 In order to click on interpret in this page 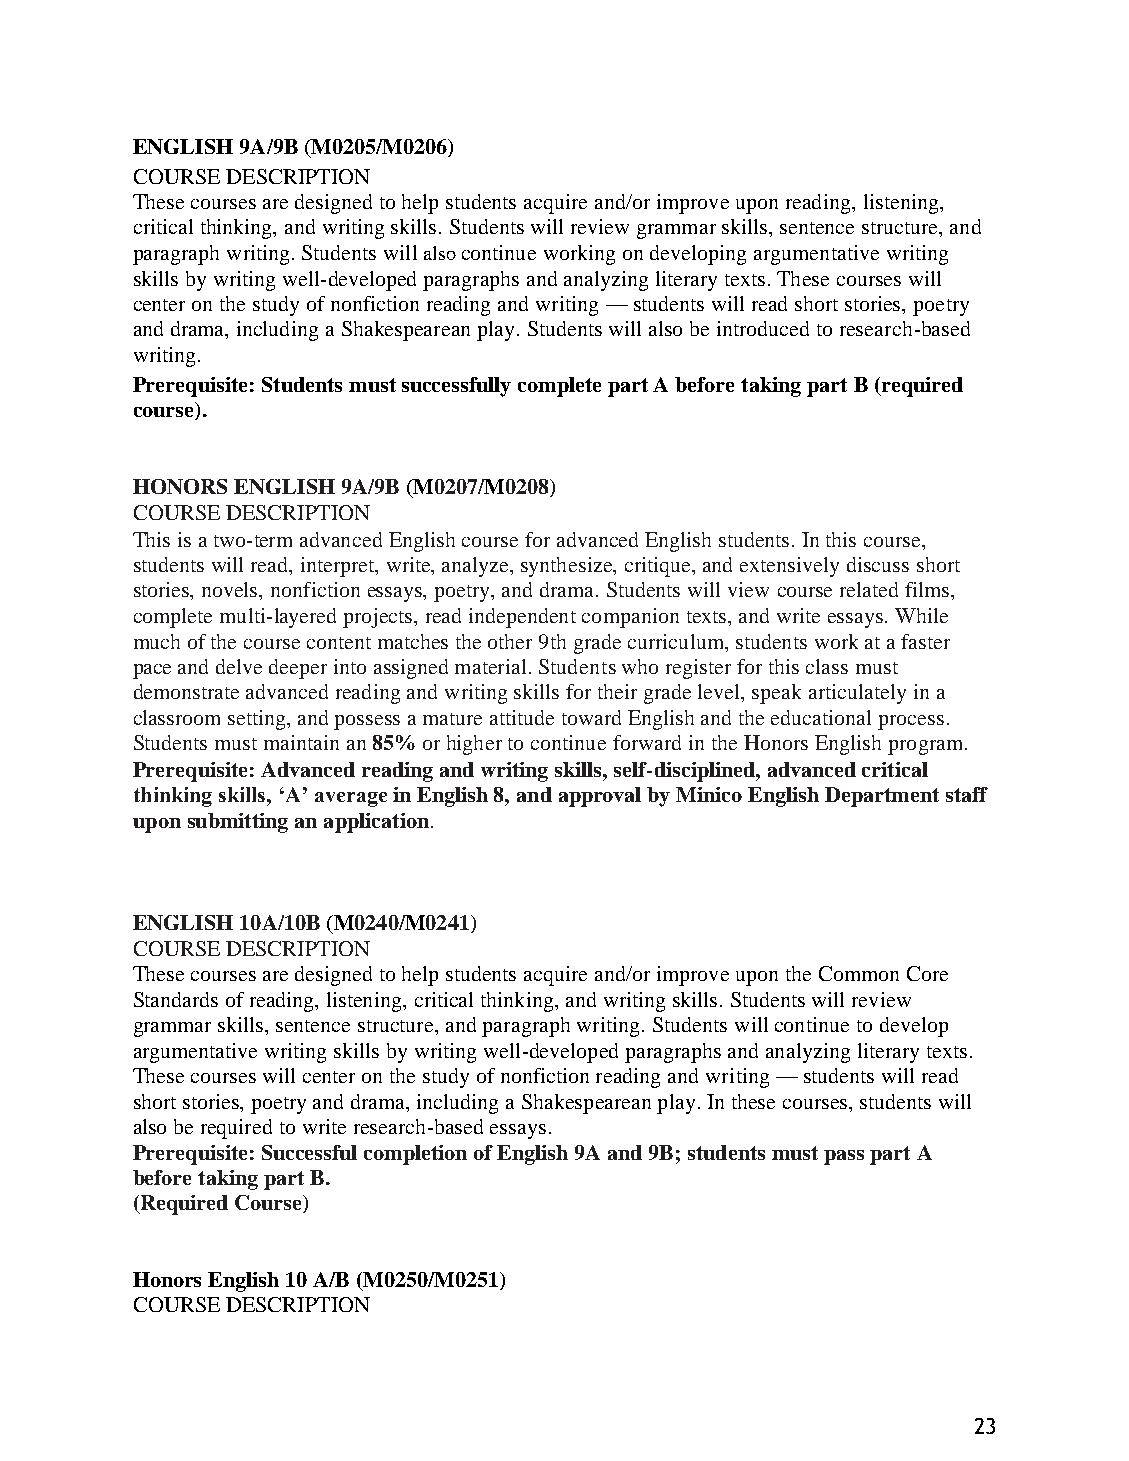, I will do `click(339, 567)`.
